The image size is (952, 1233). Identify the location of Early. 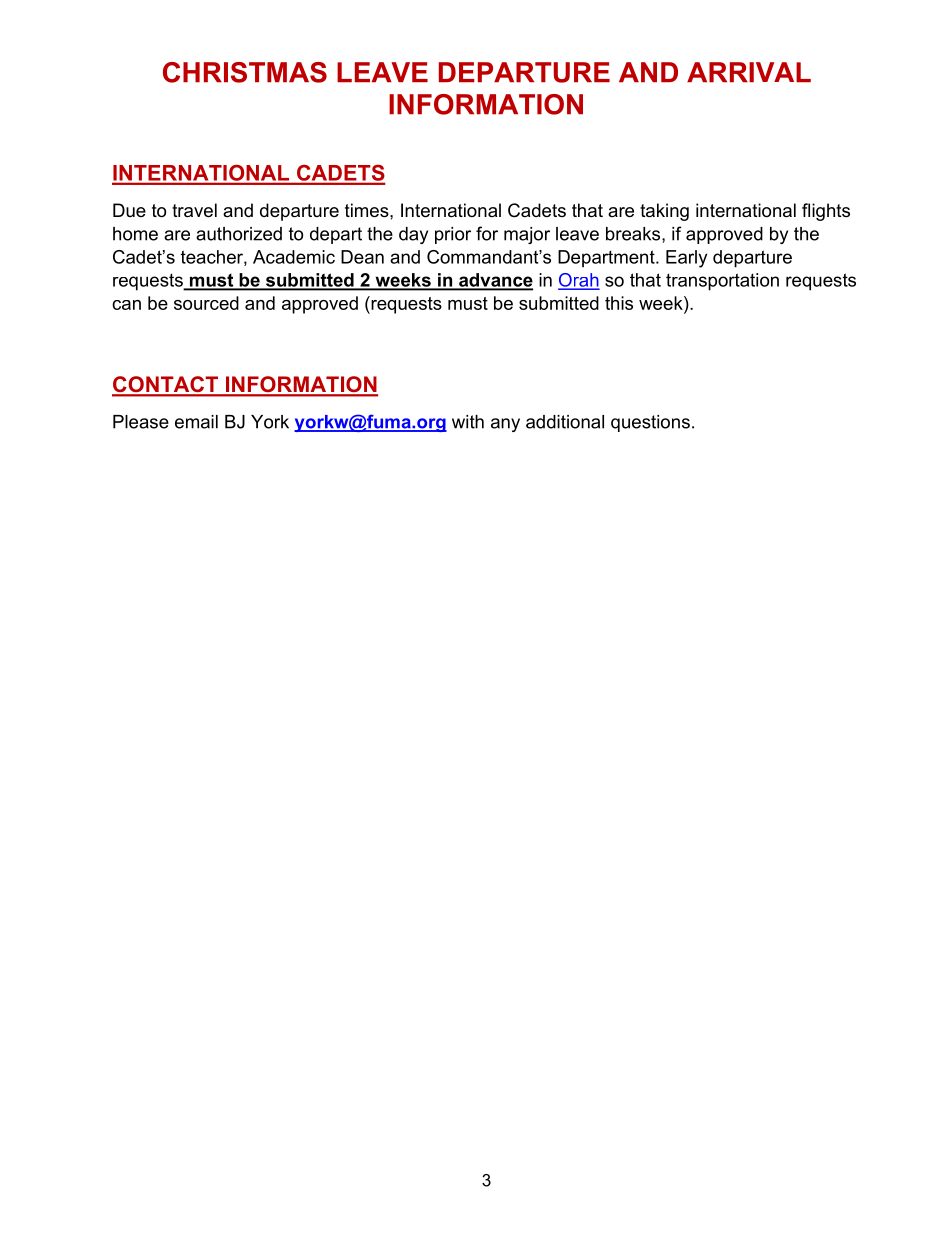
(686, 259).
